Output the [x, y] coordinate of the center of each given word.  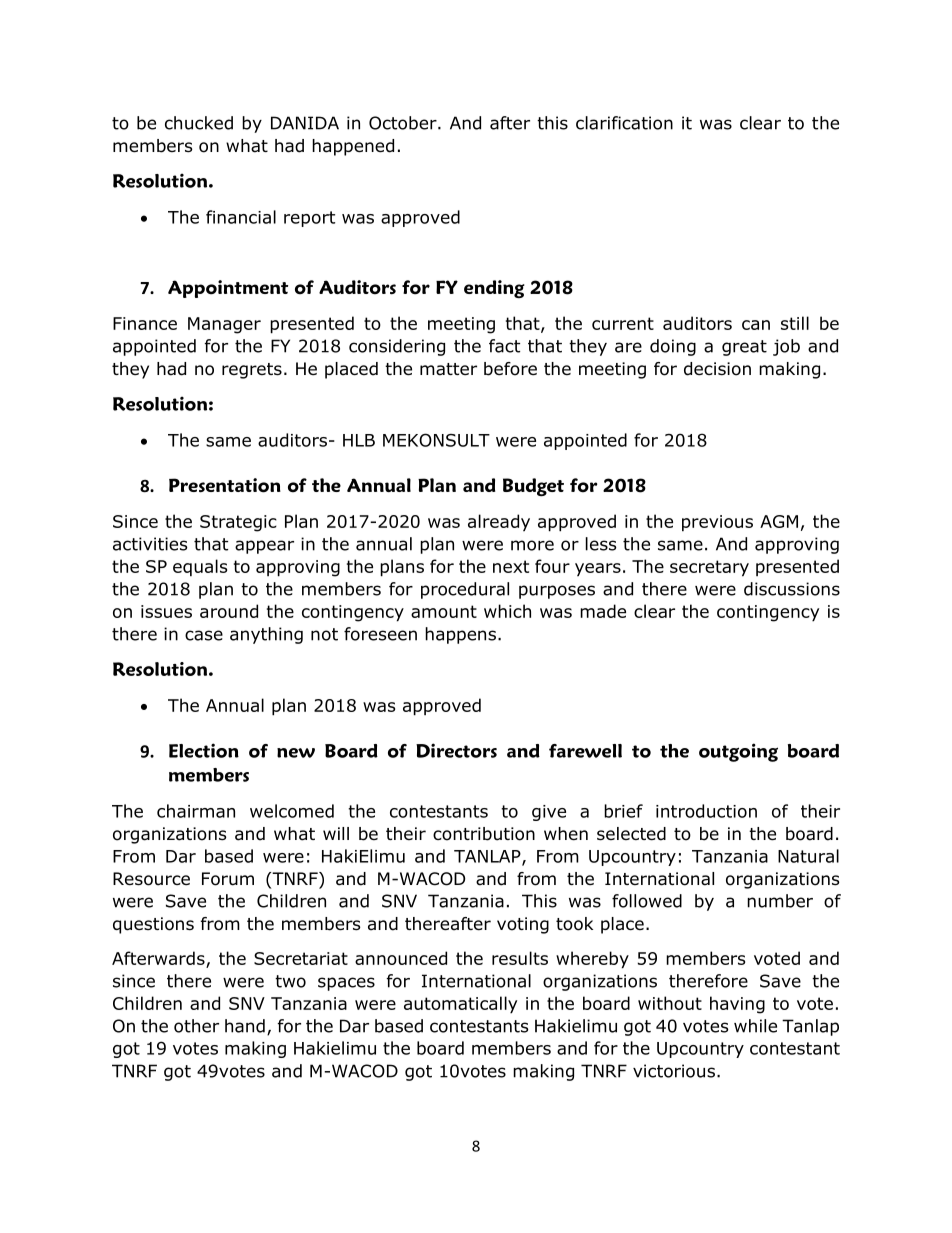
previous [717, 523]
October [404, 123]
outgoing [738, 752]
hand [245, 1026]
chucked [199, 123]
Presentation [225, 485]
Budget [533, 487]
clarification [624, 123]
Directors [456, 750]
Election [204, 750]
